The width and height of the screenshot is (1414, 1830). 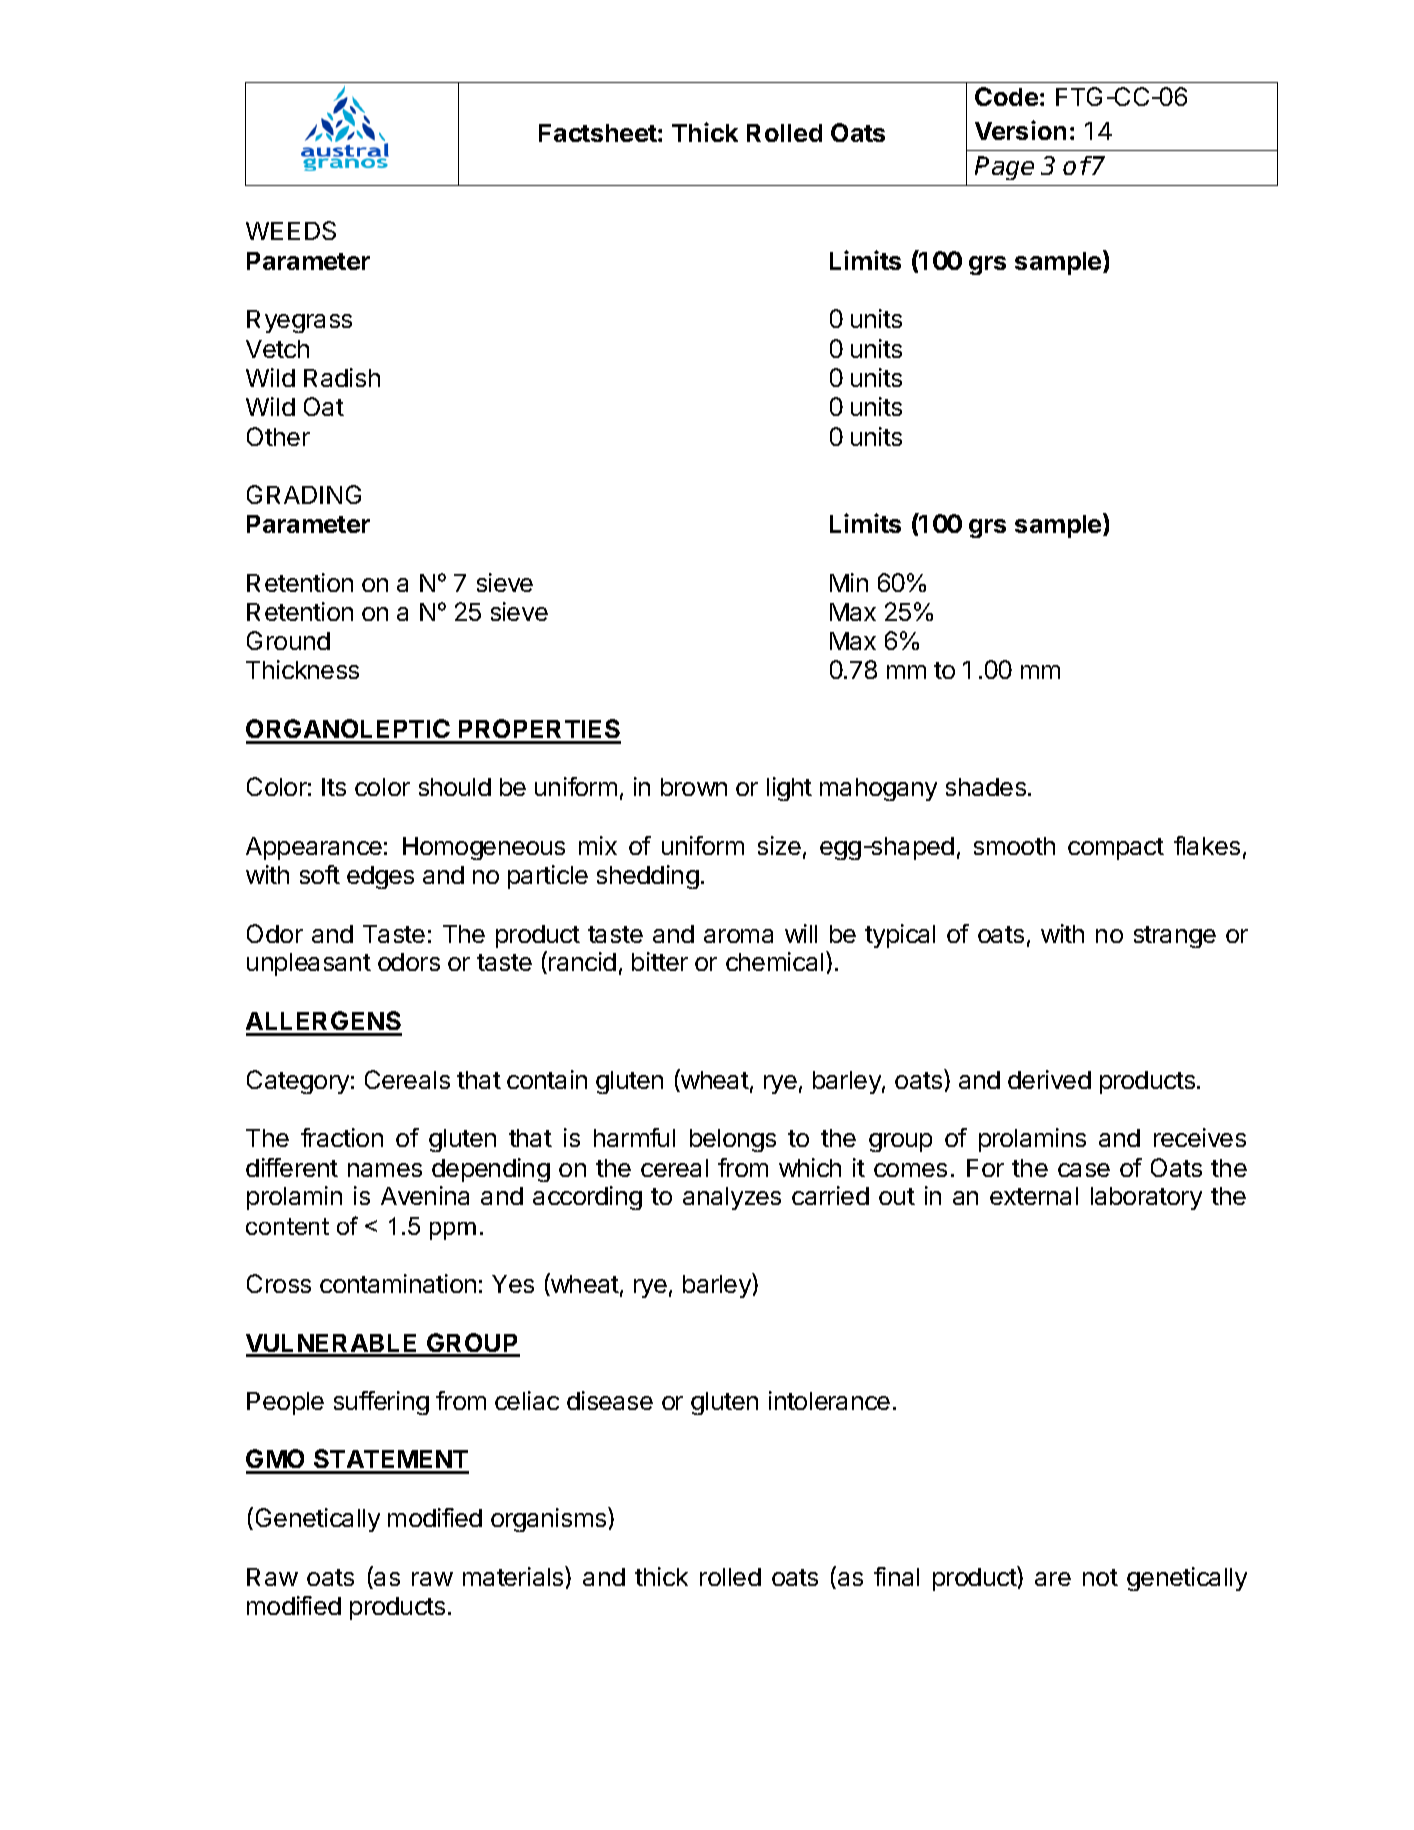 I want to click on fraction, so click(x=342, y=1137).
